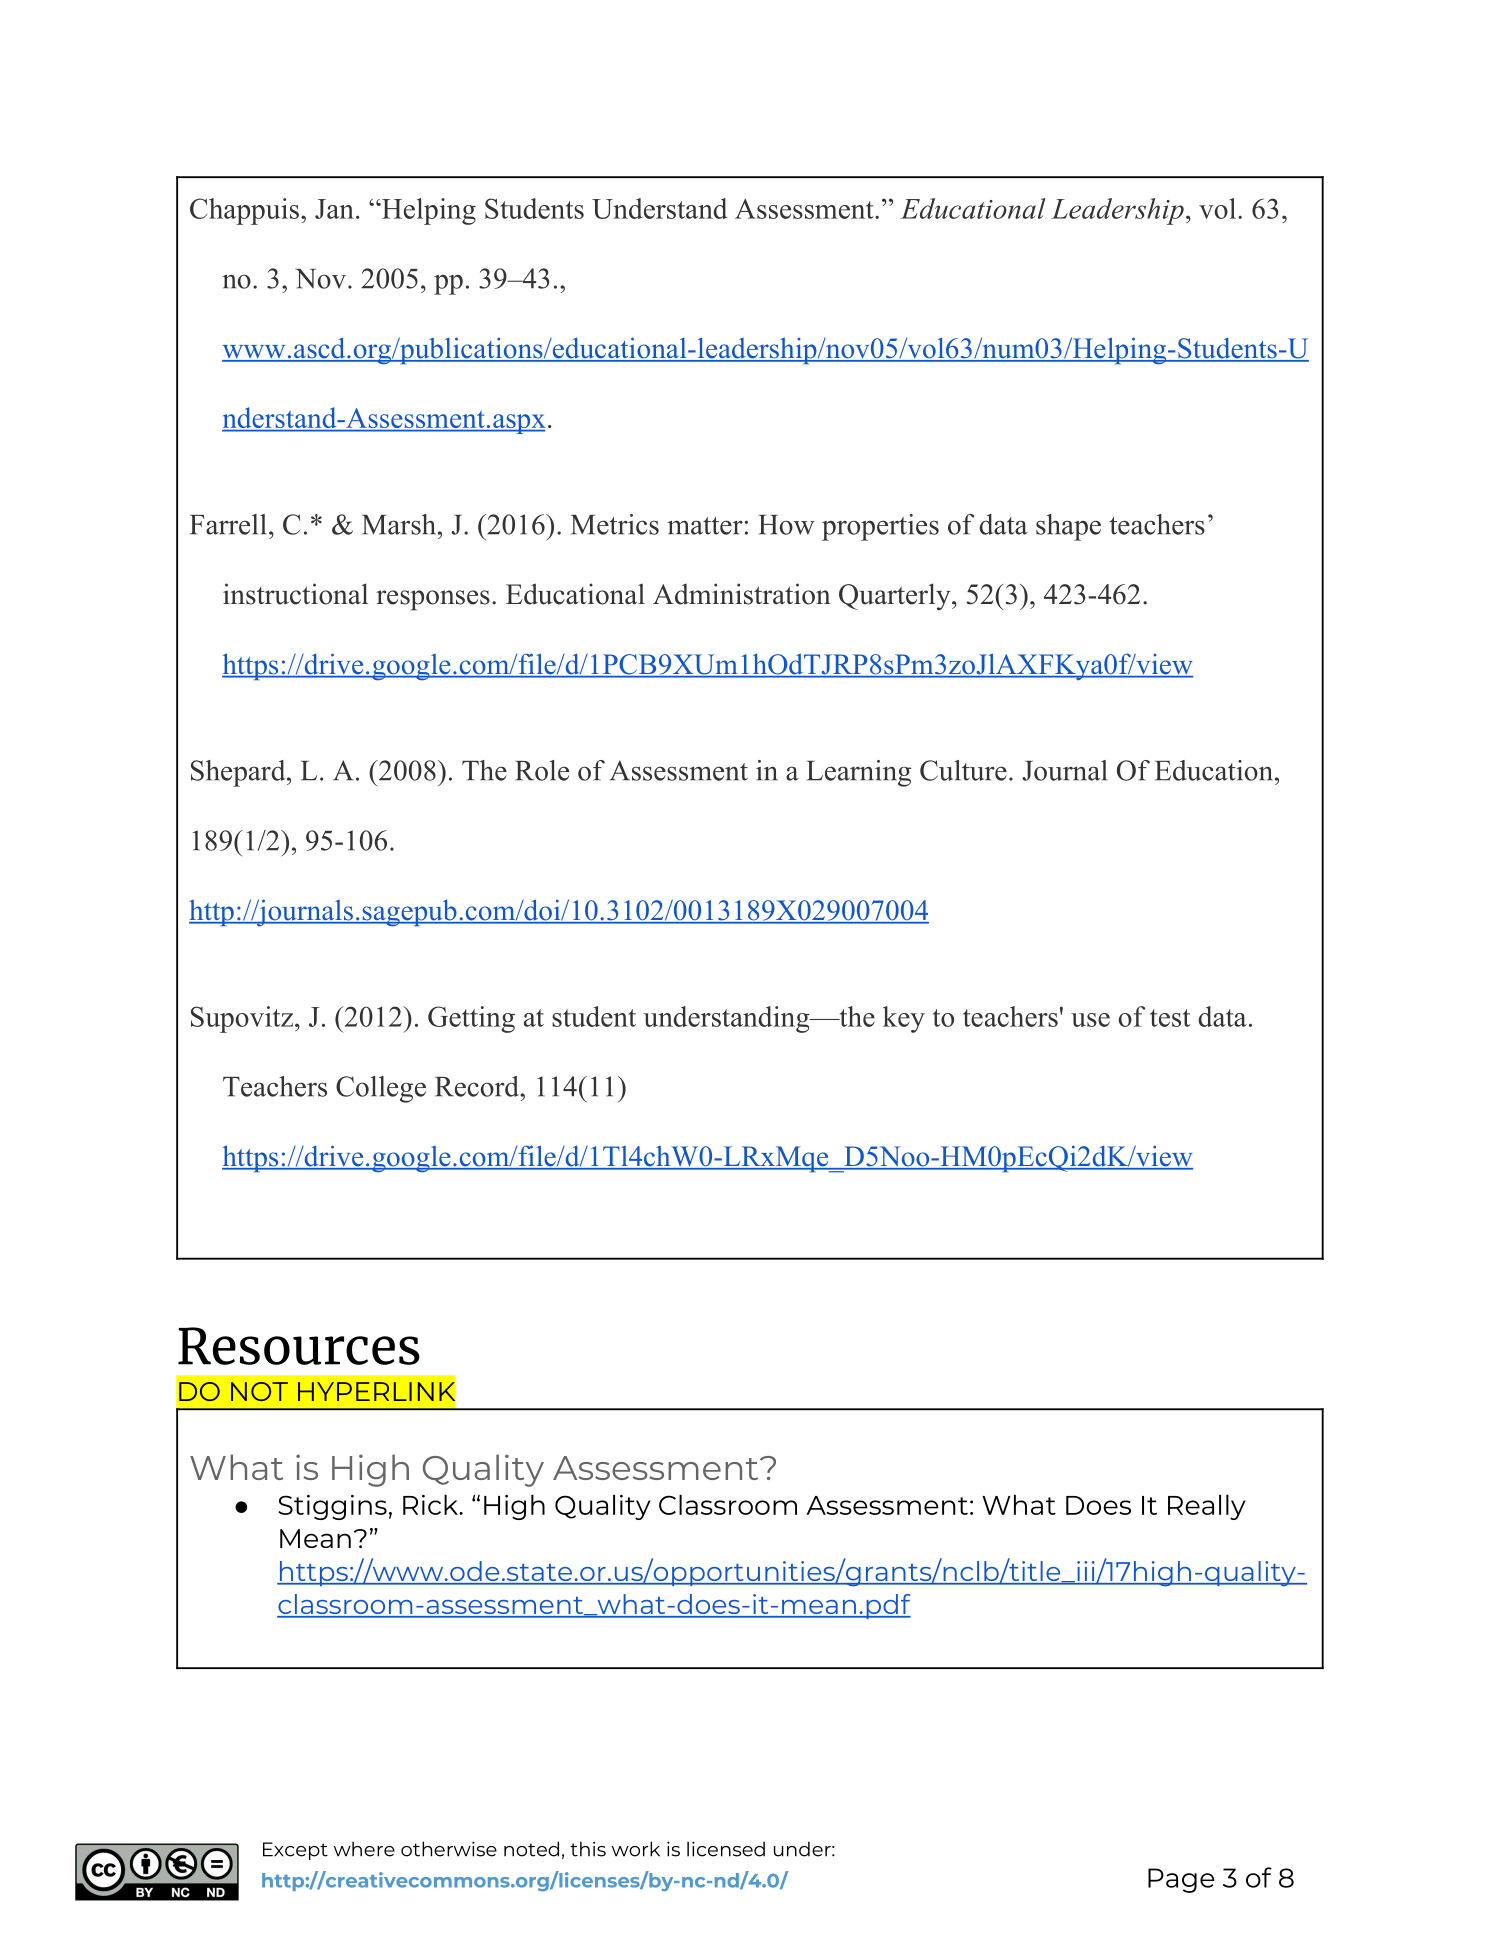 This image has height=1939, width=1498. Describe the element at coordinates (295, 594) in the image. I see `instructional` at that location.
